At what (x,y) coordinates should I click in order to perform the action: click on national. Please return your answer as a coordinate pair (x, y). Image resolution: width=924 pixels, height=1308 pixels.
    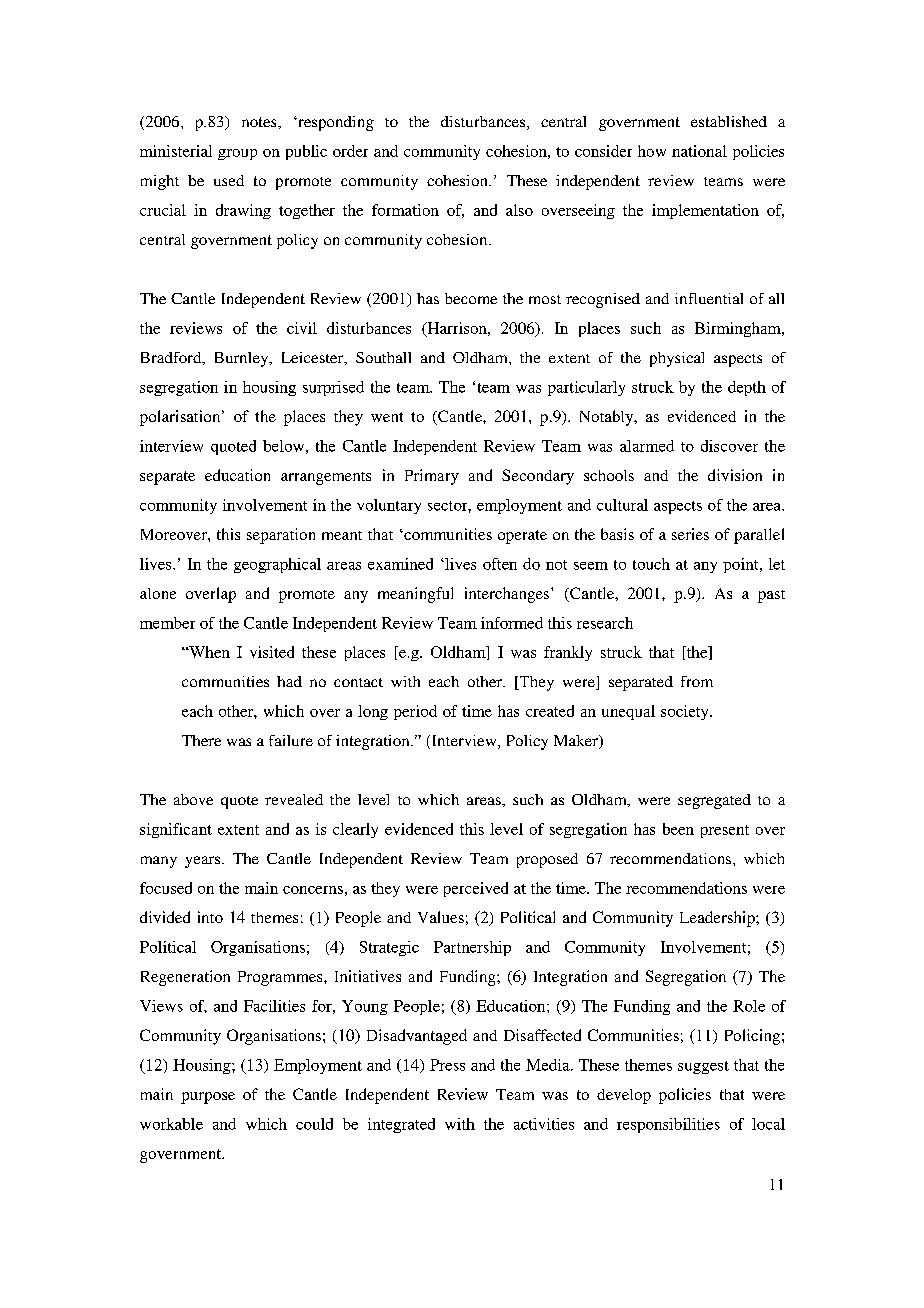
    Looking at the image, I should click on (699, 151).
